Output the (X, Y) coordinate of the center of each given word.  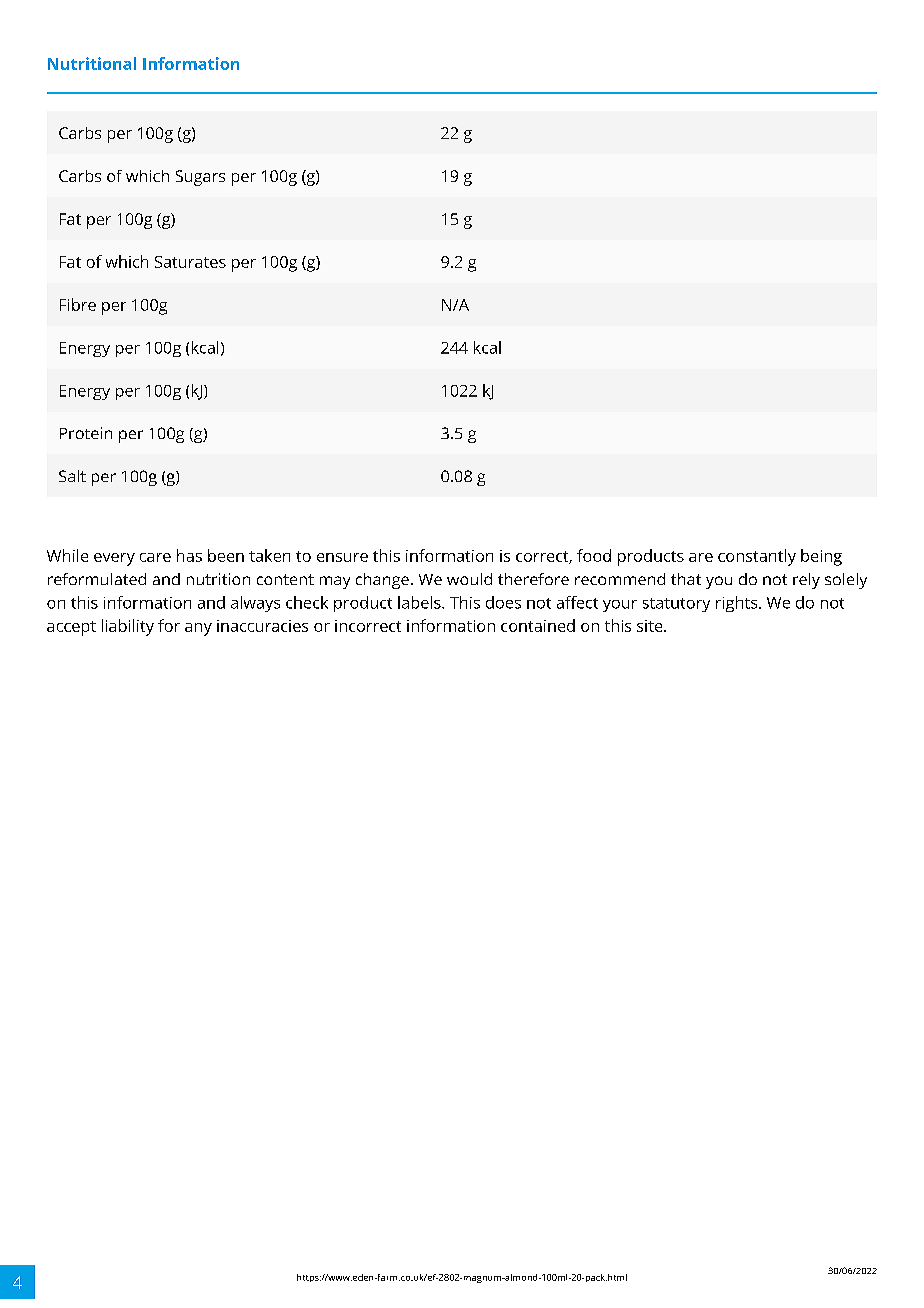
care (155, 557)
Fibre (78, 304)
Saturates (190, 262)
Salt (72, 476)
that (686, 579)
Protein (86, 433)
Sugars (200, 178)
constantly (757, 557)
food (594, 555)
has (189, 555)
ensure (342, 557)
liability (128, 627)
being (821, 557)
